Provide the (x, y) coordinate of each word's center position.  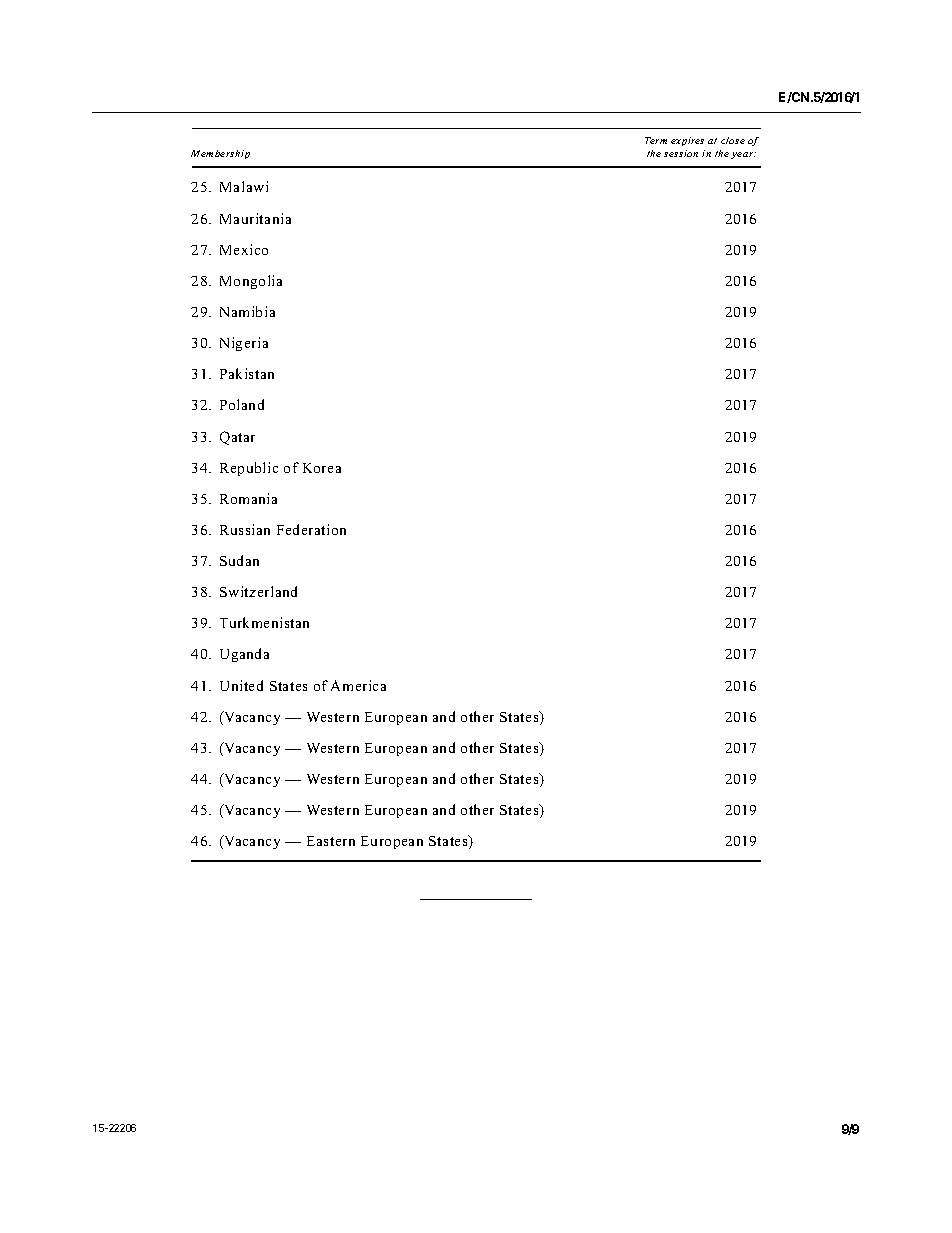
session (681, 153)
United (241, 685)
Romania (248, 498)
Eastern (331, 841)
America (358, 685)
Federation (311, 529)
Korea (322, 468)
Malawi (244, 186)
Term (656, 140)
